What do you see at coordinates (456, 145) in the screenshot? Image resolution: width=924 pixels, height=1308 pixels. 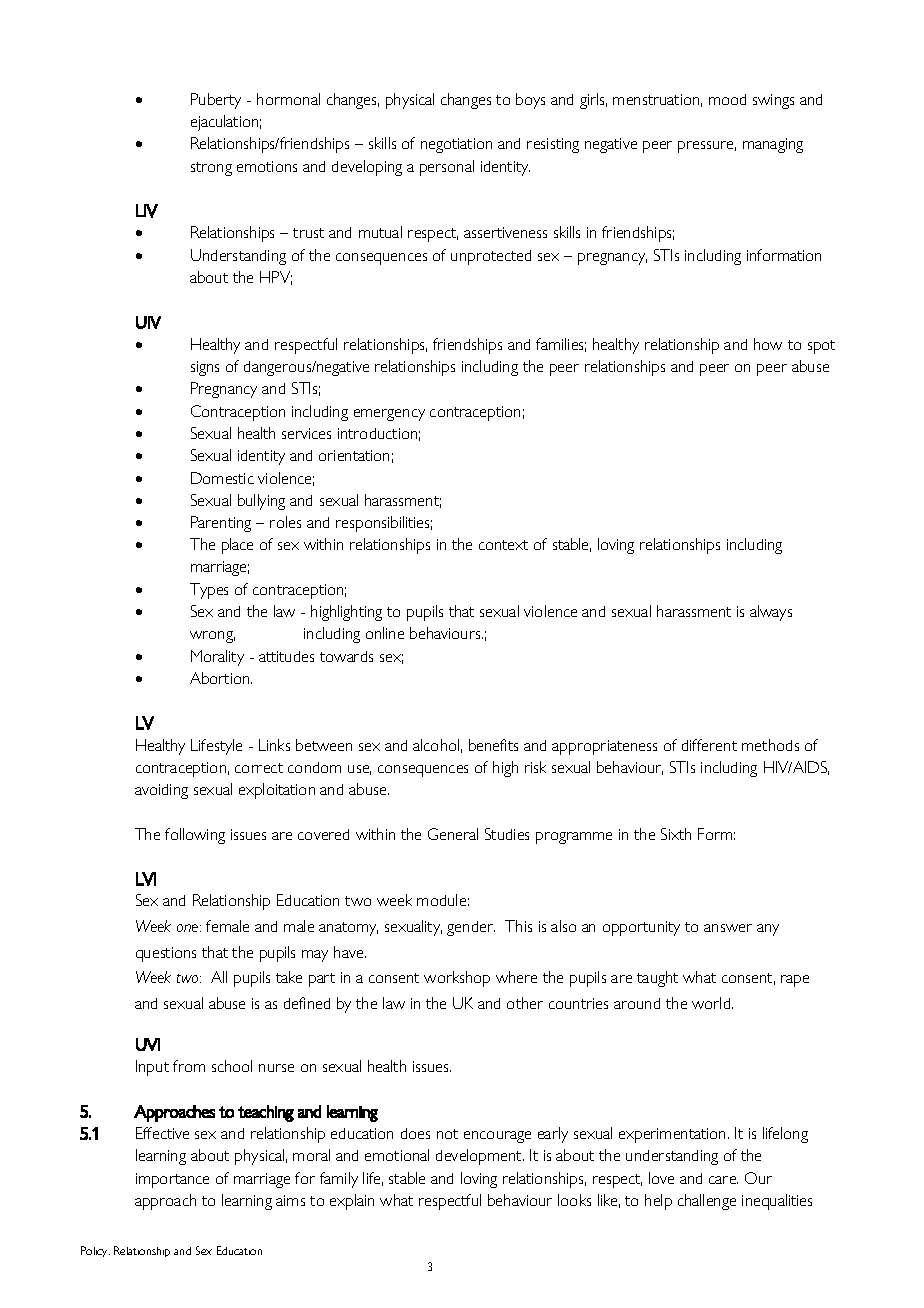 I see `negotiation` at bounding box center [456, 145].
